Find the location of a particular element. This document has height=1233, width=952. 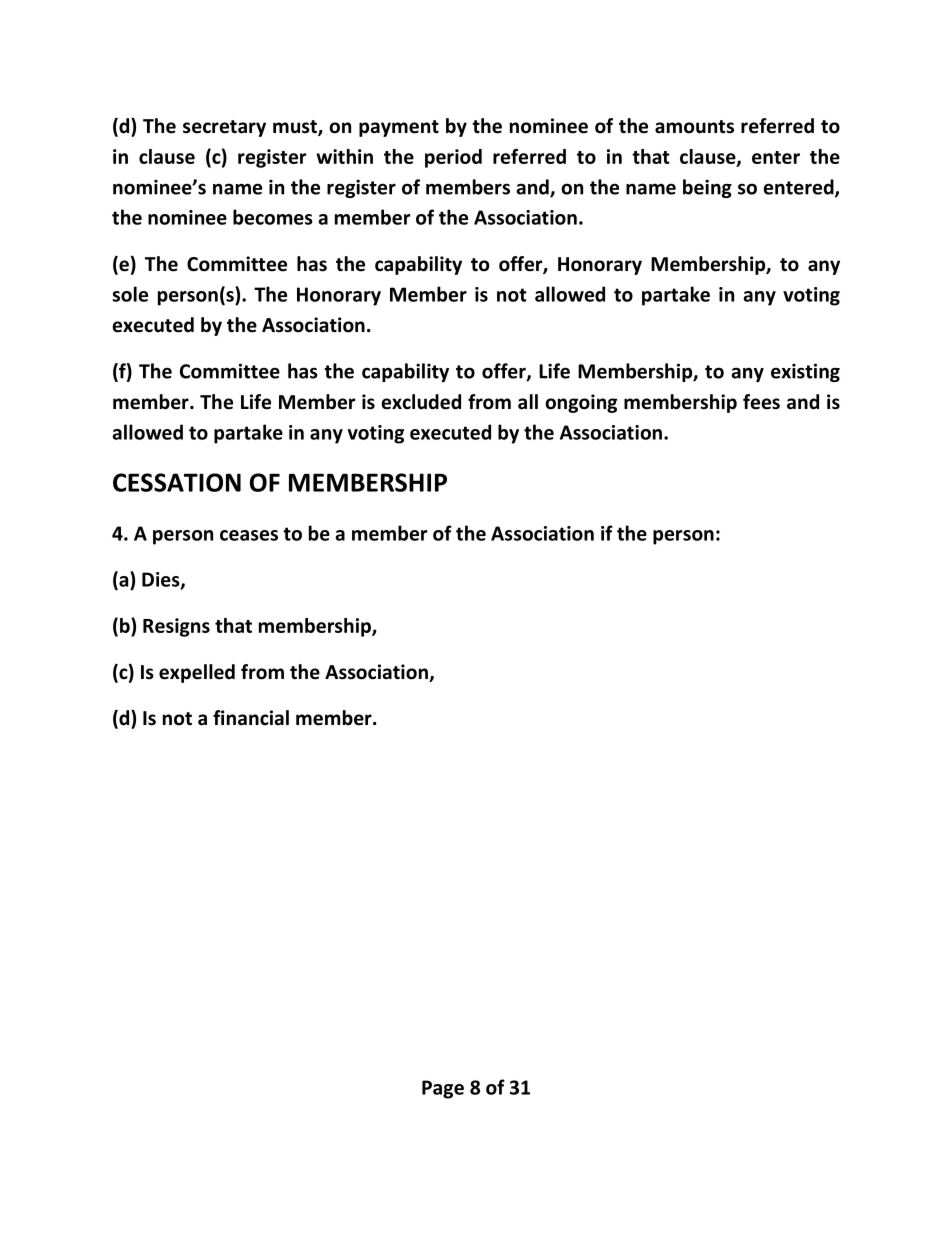

Page is located at coordinates (443, 1089).
